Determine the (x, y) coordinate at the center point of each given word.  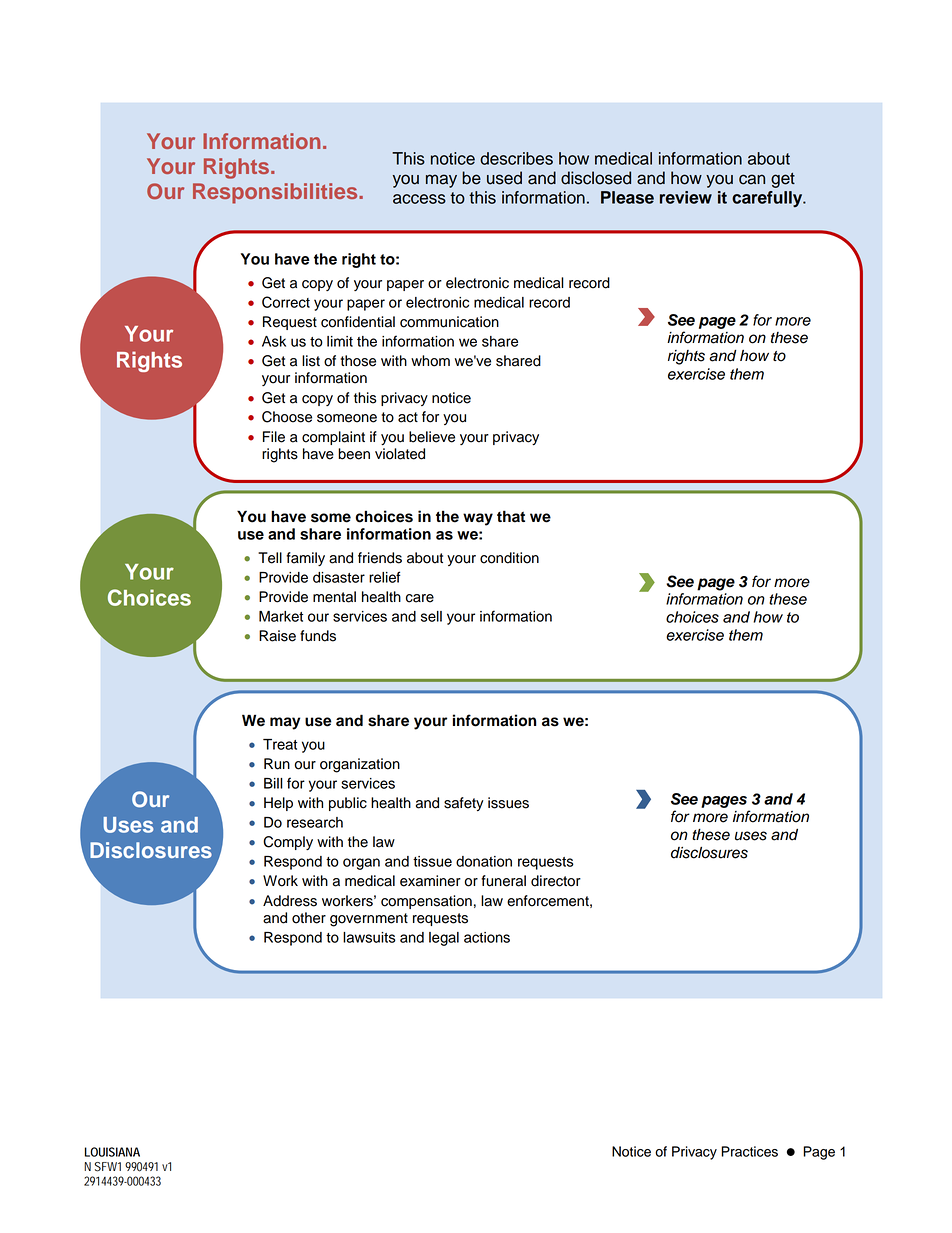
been (354, 454)
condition (509, 558)
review (686, 197)
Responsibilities (276, 193)
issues (508, 803)
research (315, 822)
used (504, 178)
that (511, 516)
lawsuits (369, 937)
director (556, 881)
